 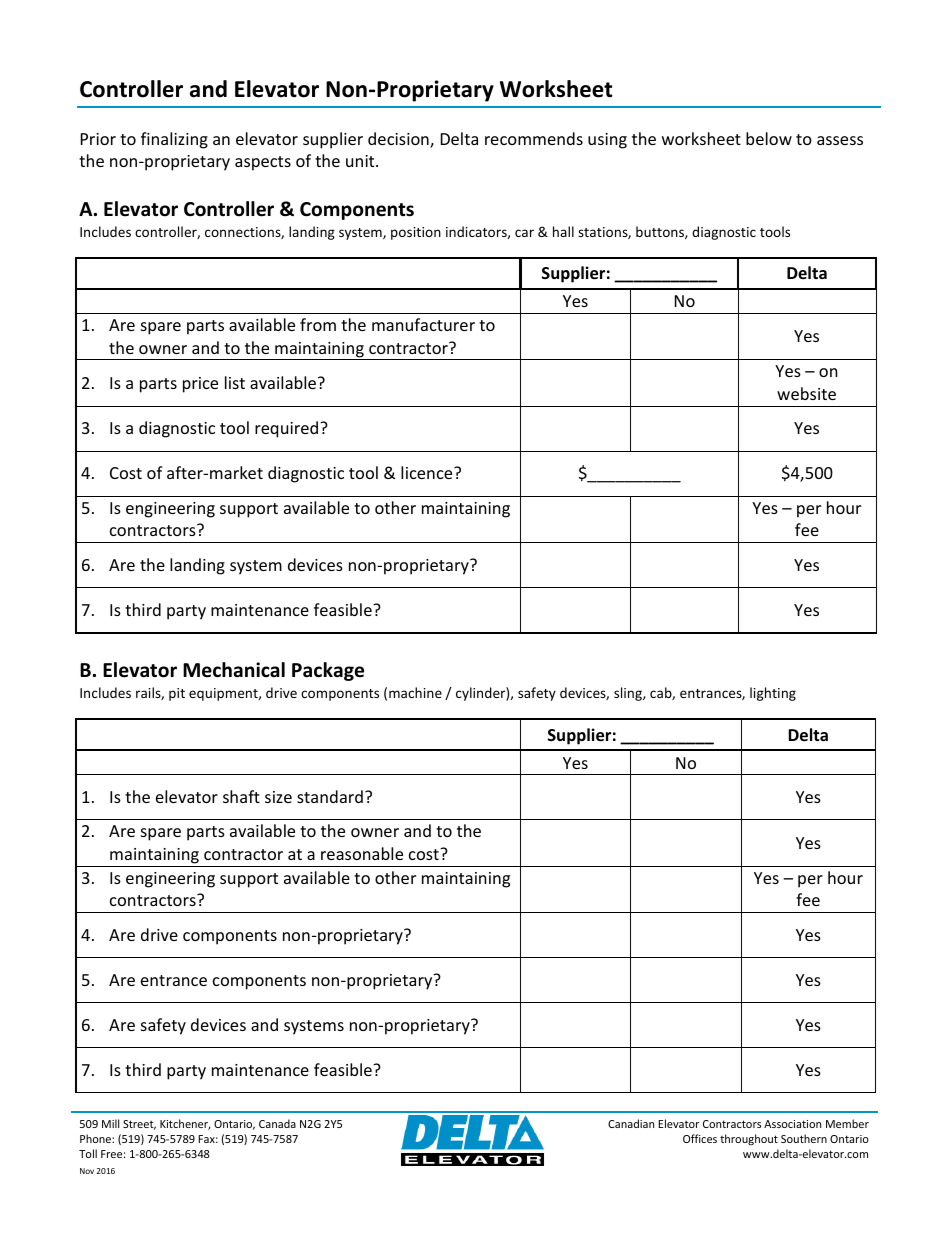 What do you see at coordinates (773, 694) in the image?
I see `lighting` at bounding box center [773, 694].
